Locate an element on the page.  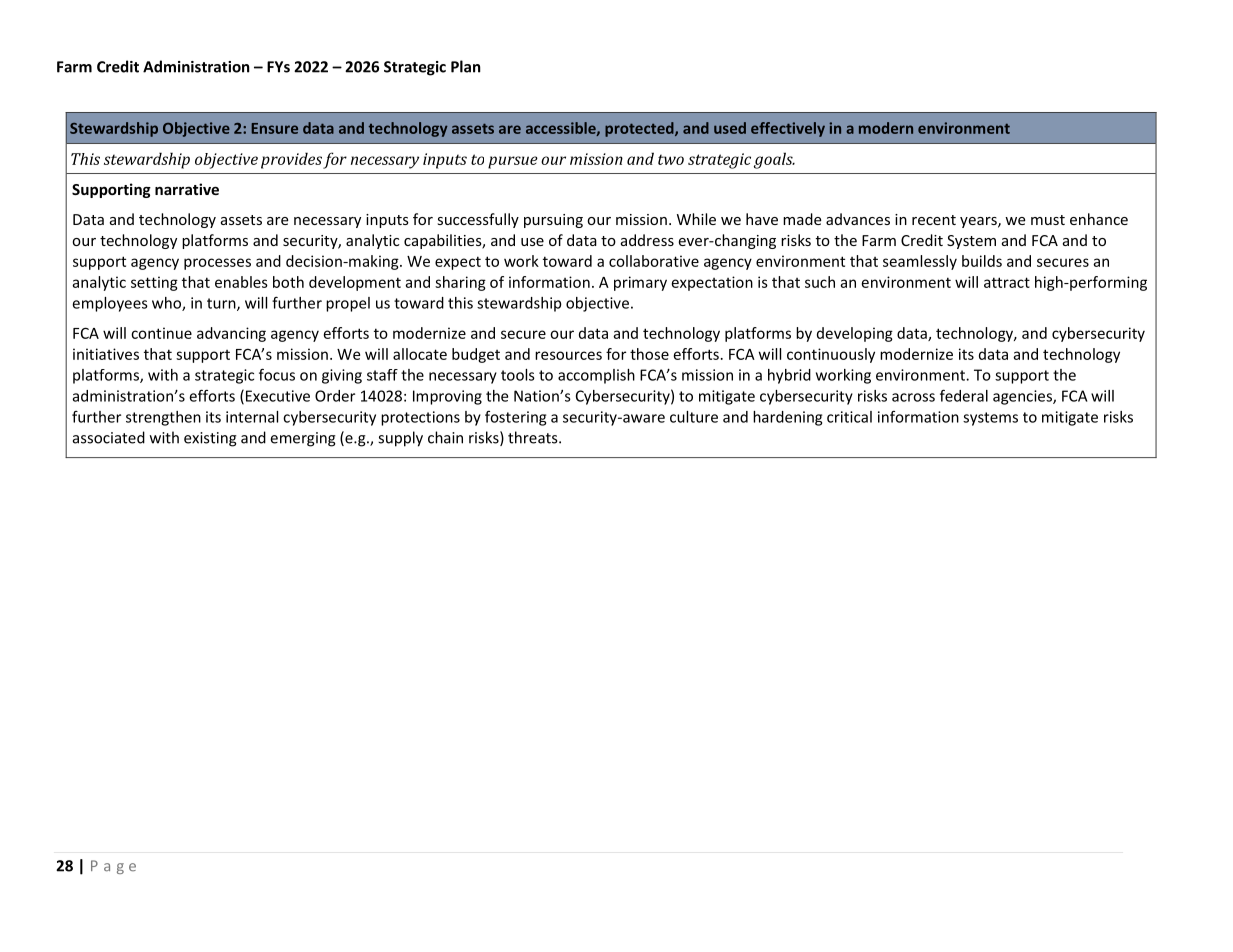
existing is located at coordinates (210, 439).
